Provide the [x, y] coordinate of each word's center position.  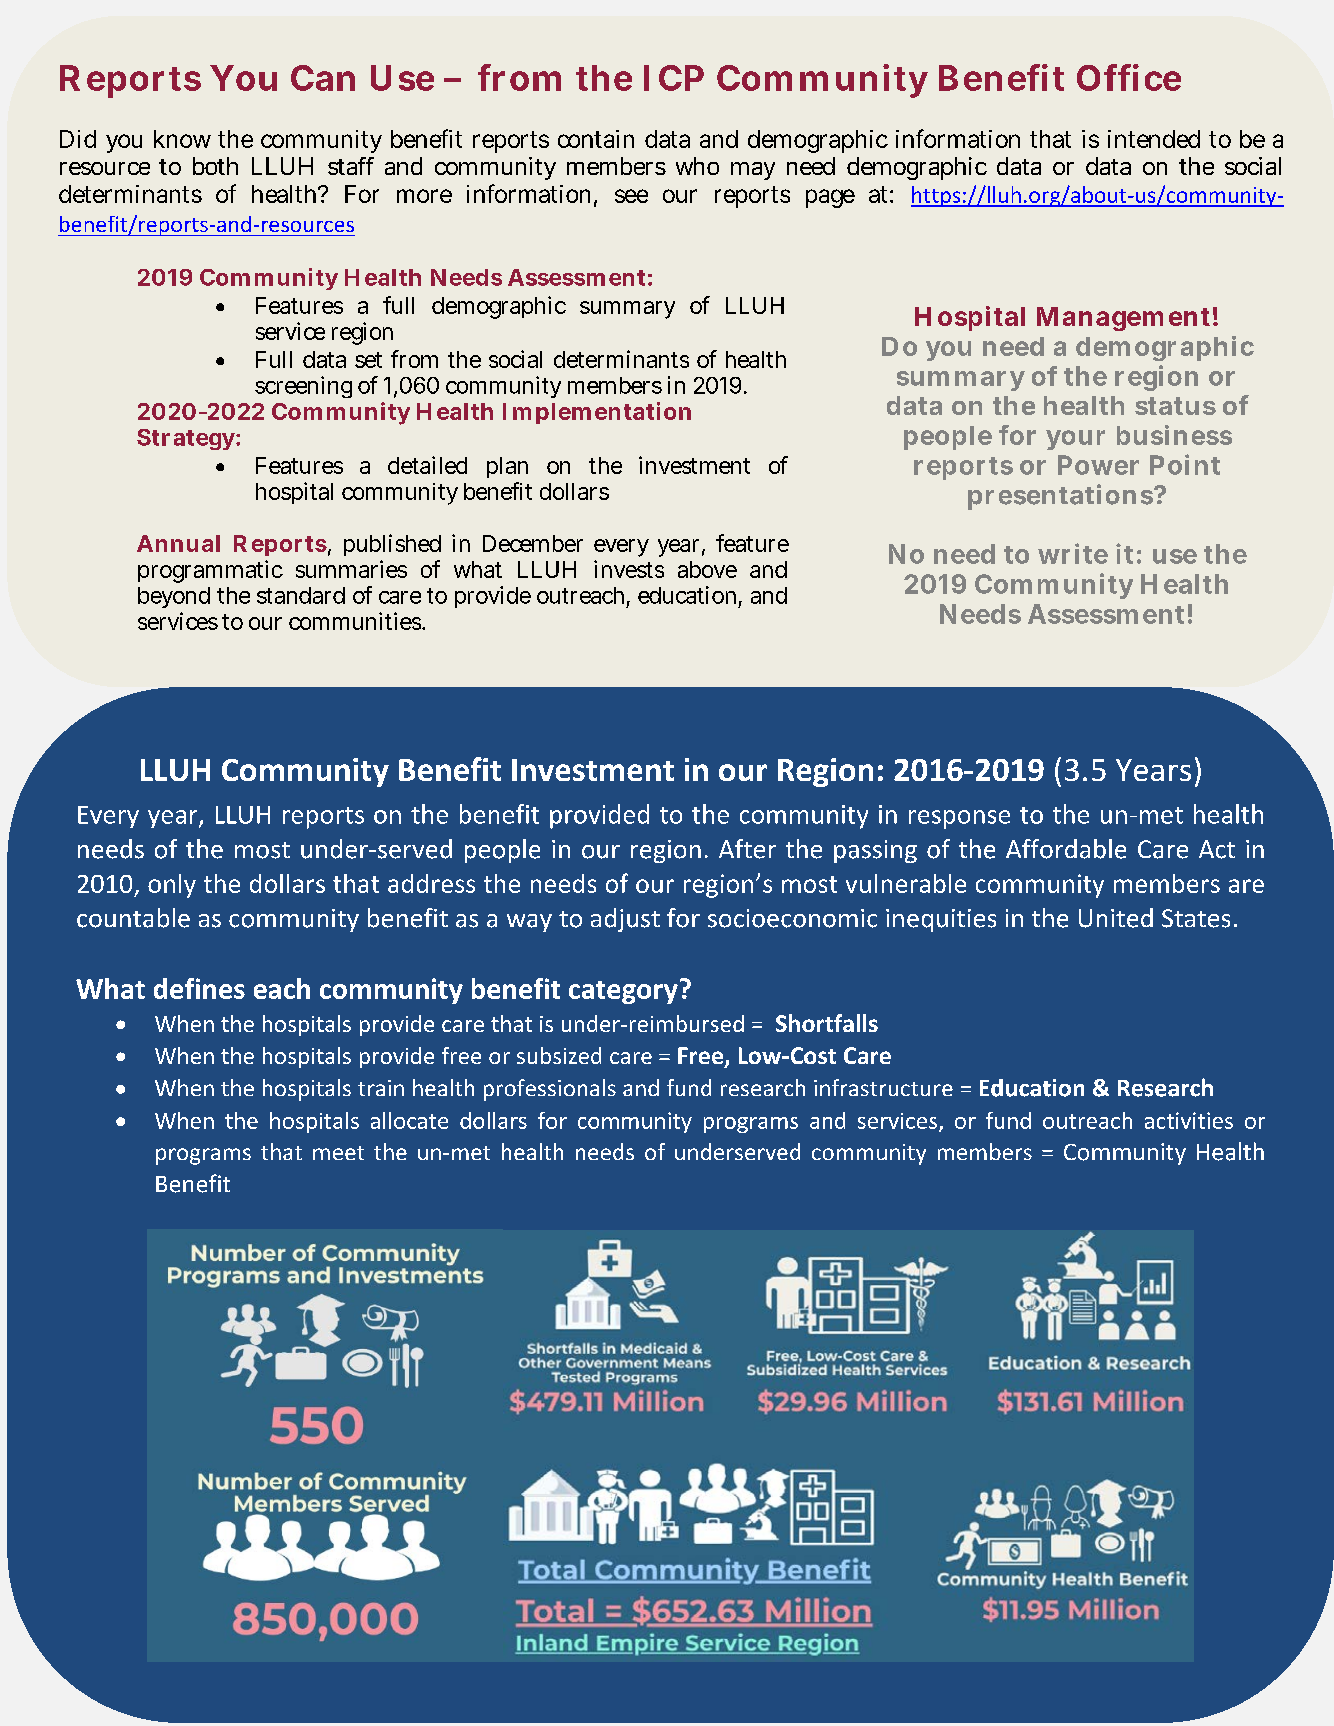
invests [629, 569]
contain [596, 139]
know [182, 139]
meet [338, 1153]
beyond [174, 597]
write [1073, 553]
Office [1129, 77]
